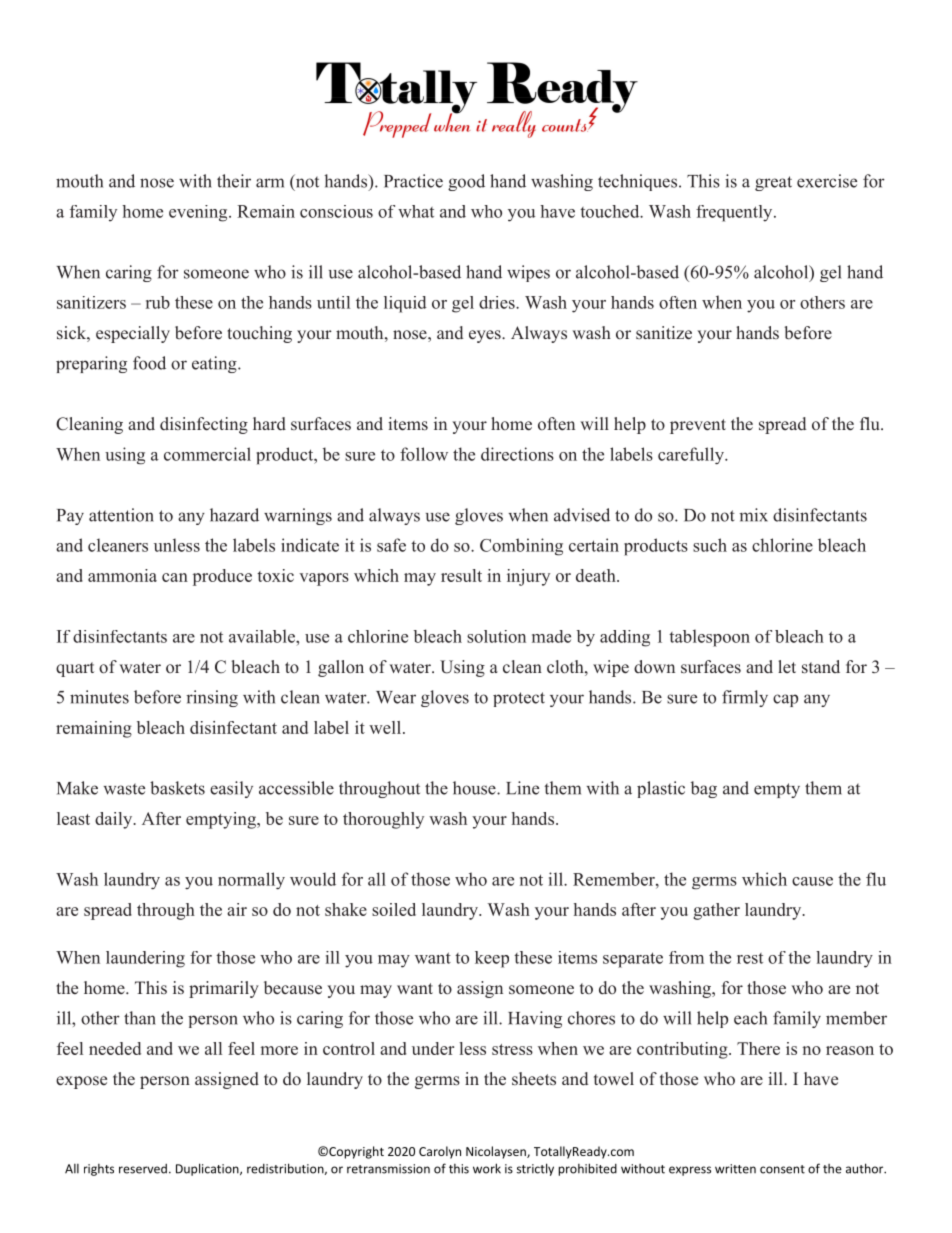  Describe the element at coordinates (519, 699) in the screenshot. I see `protect` at that location.
